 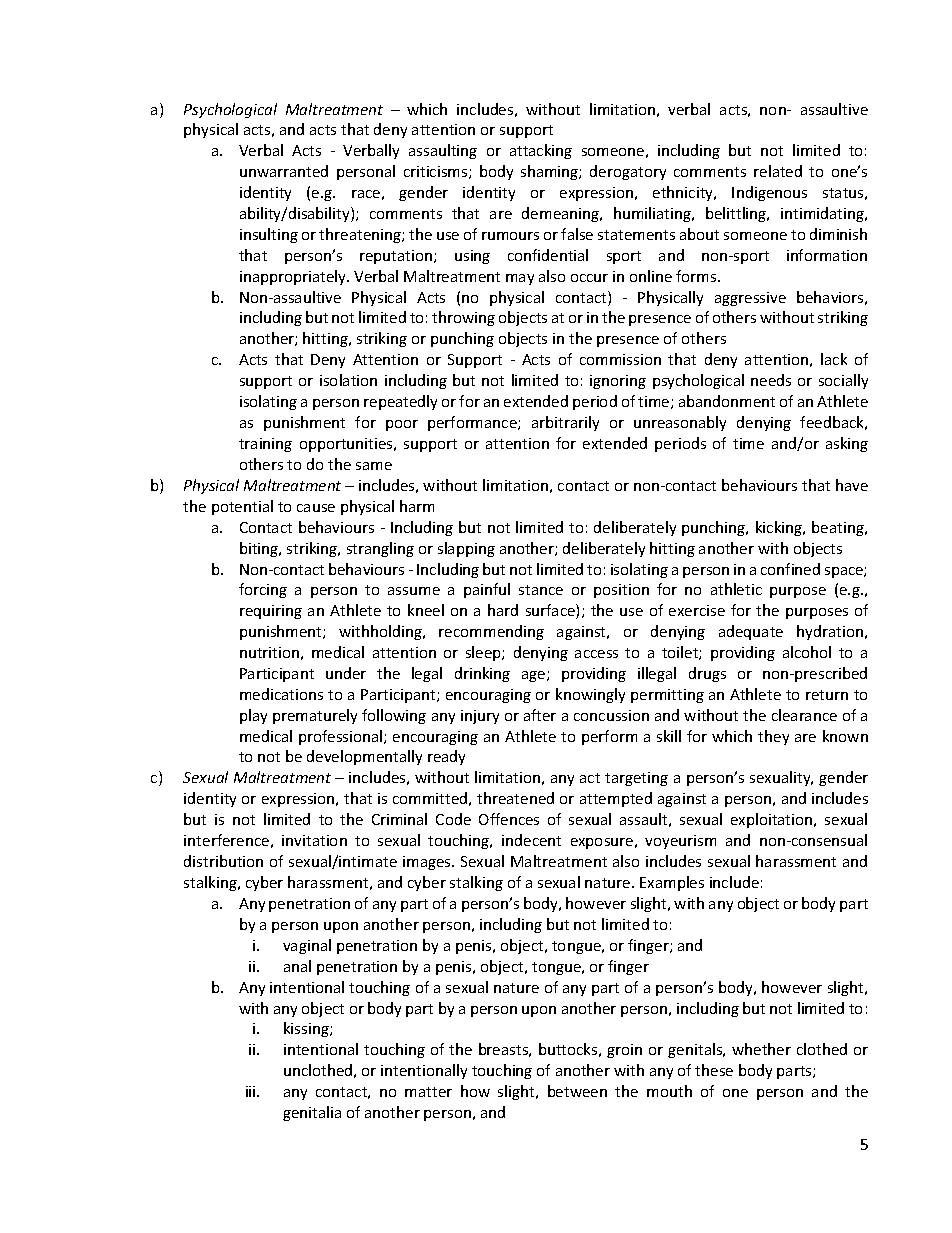 I want to click on hard, so click(x=503, y=610).
